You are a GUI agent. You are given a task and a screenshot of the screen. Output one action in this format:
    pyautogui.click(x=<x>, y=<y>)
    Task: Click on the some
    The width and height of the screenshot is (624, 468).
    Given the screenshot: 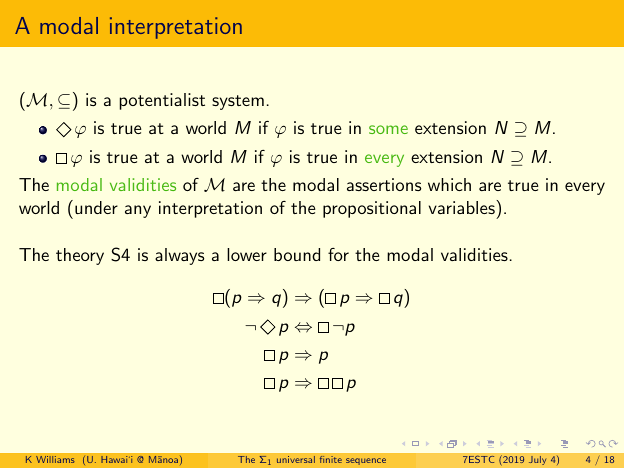 What is the action you would take?
    pyautogui.click(x=388, y=129)
